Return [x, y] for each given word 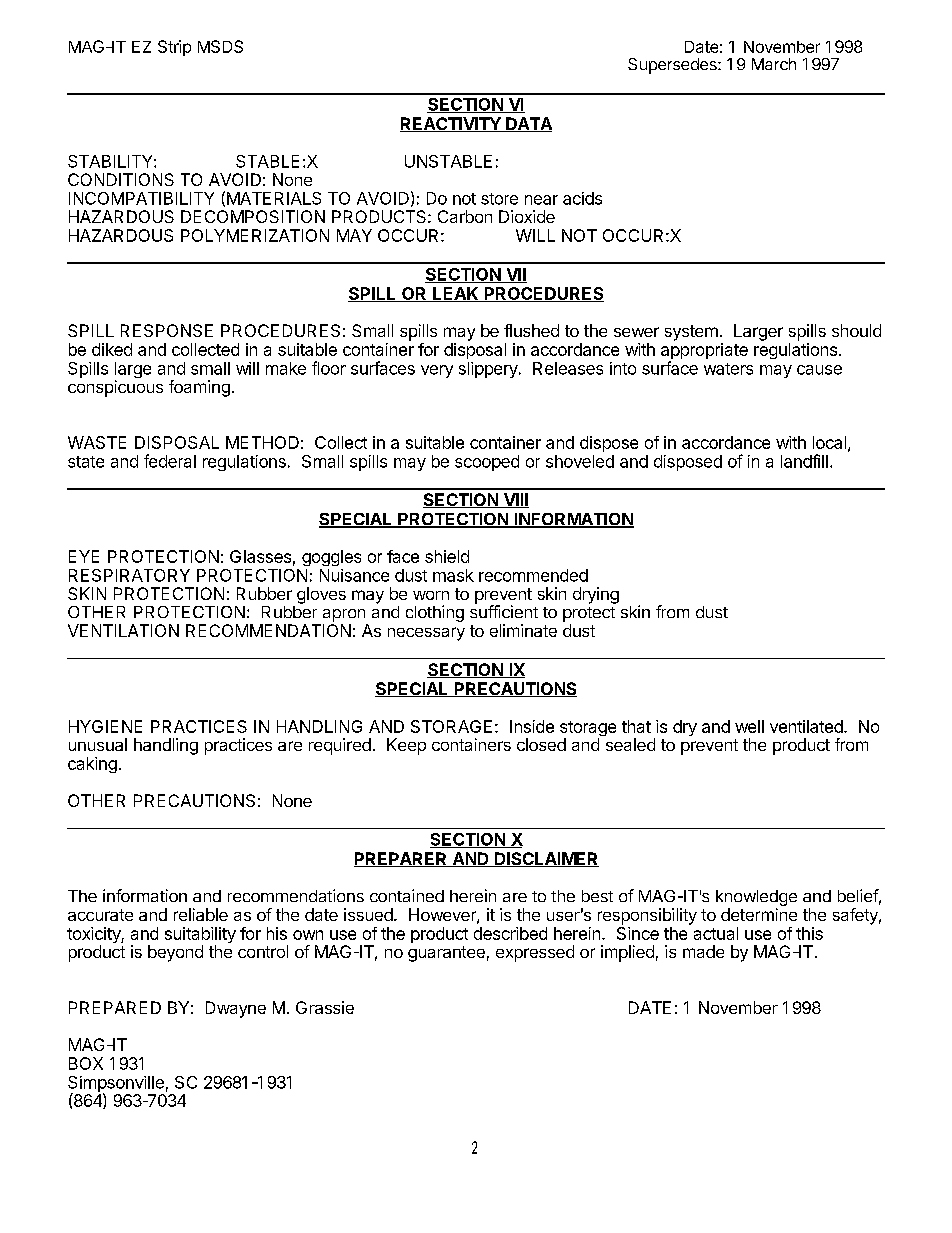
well [749, 726]
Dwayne [236, 1009]
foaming [199, 388]
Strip [174, 48]
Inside [532, 726]
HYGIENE [105, 726]
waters [728, 369]
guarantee [446, 954]
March [774, 64]
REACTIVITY [451, 124]
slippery [489, 370]
